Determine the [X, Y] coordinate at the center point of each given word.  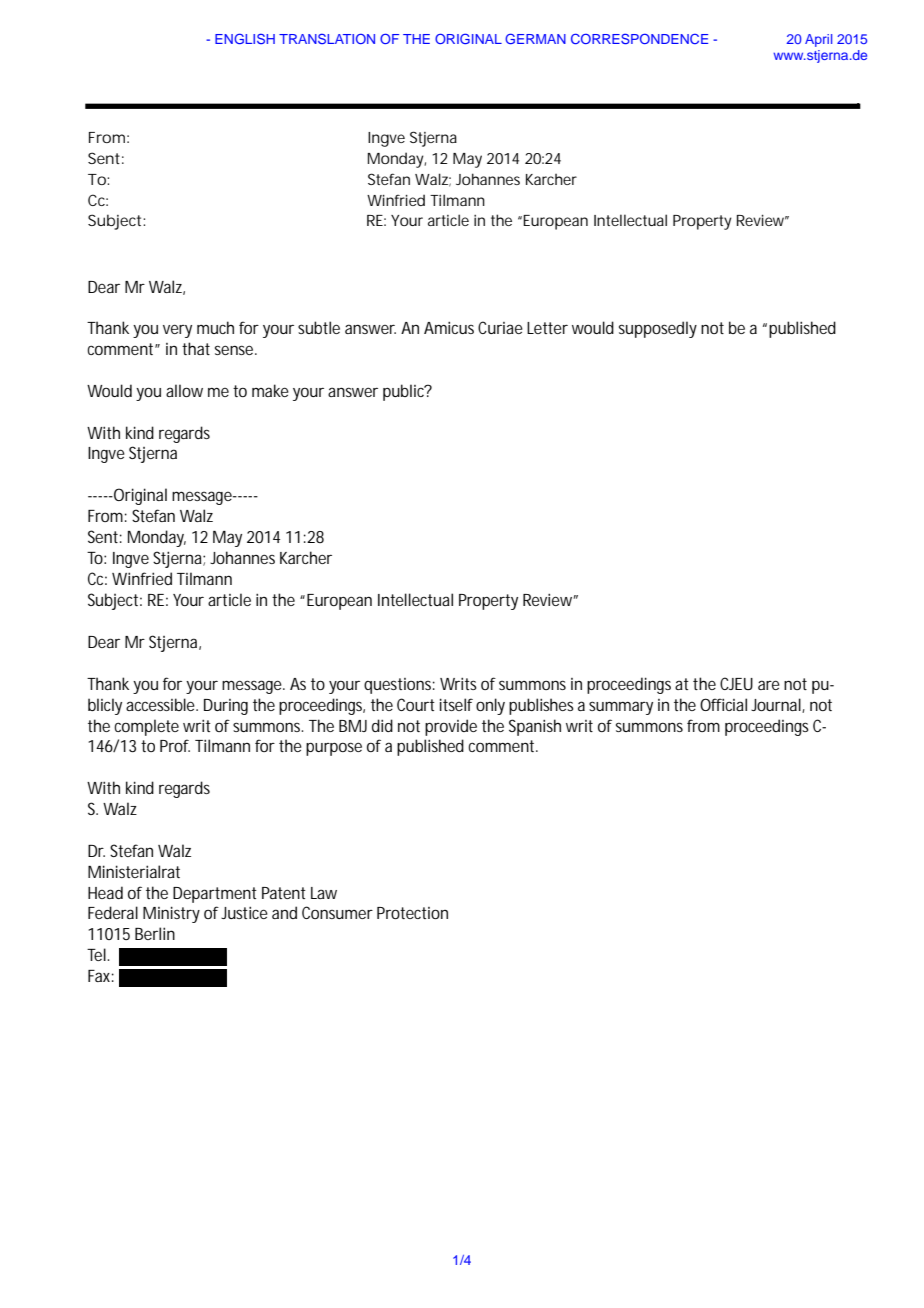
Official [723, 704]
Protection [412, 913]
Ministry [171, 914]
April [818, 40]
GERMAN [535, 38]
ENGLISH [245, 38]
